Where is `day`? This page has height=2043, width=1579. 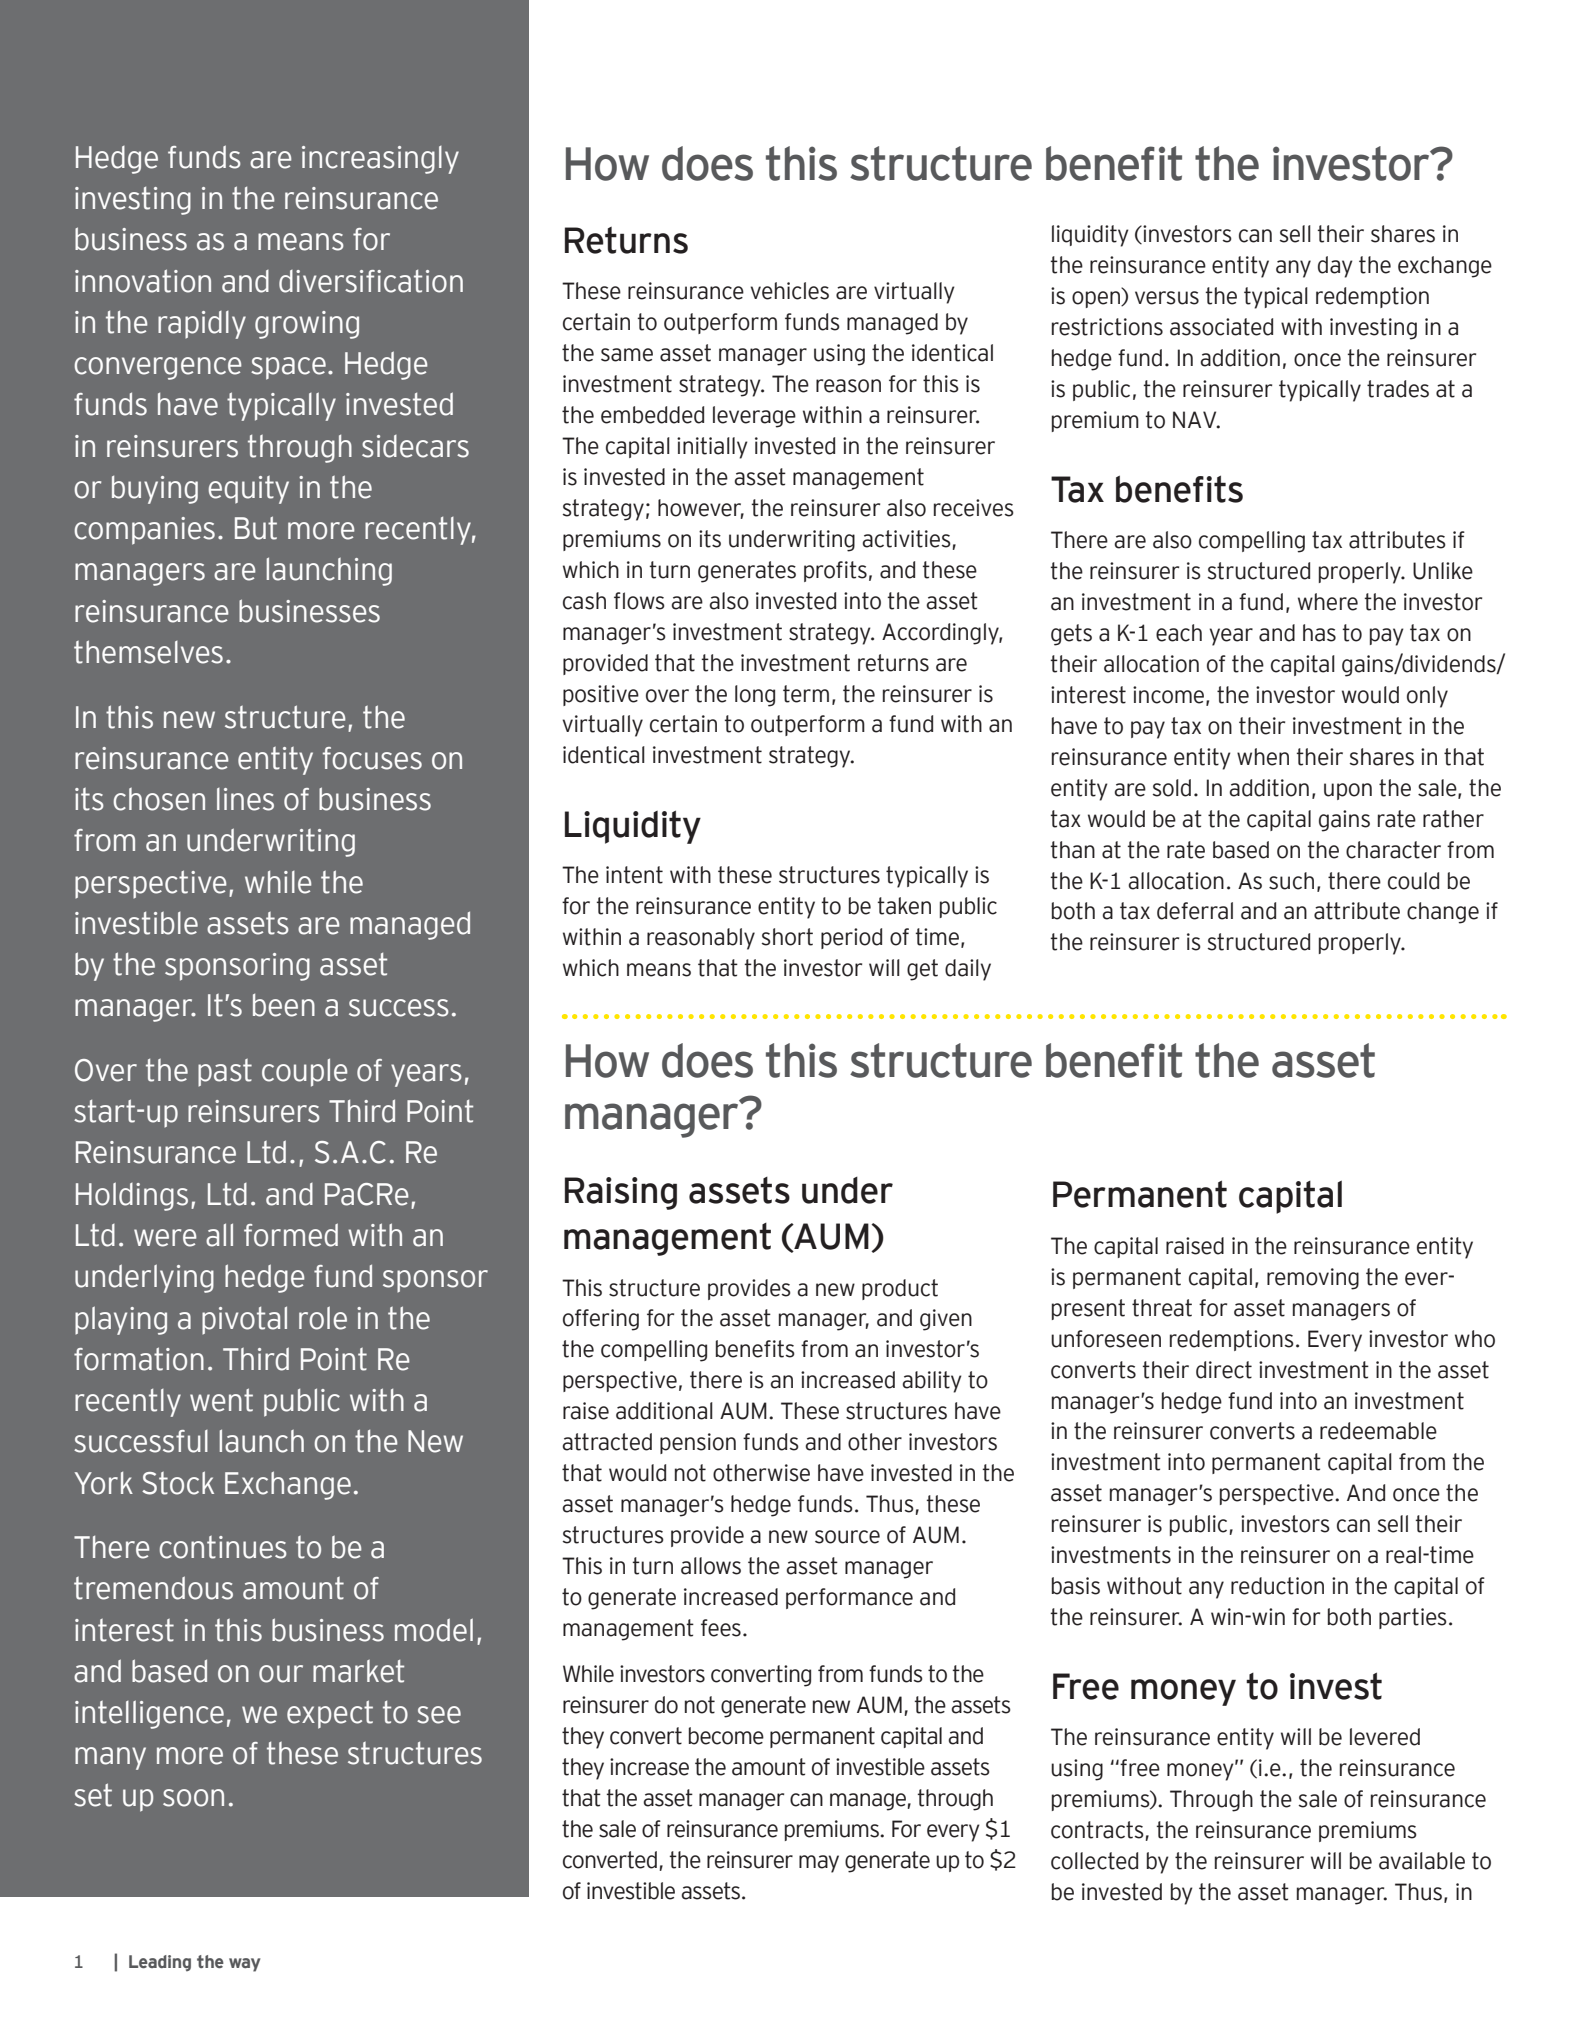 day is located at coordinates (1335, 267).
